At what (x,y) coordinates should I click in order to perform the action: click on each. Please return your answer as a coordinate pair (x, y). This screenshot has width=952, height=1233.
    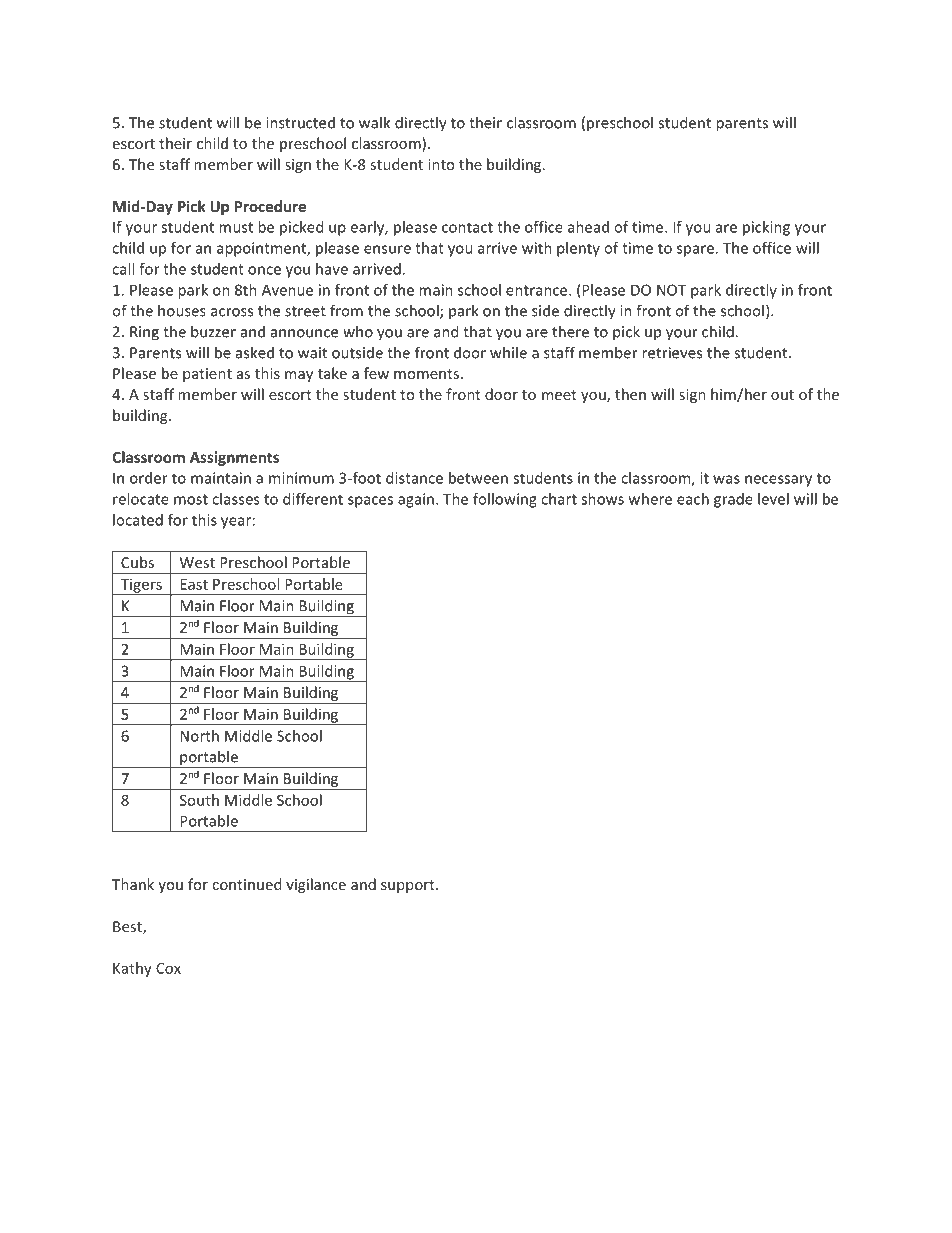
    Looking at the image, I should click on (693, 499).
